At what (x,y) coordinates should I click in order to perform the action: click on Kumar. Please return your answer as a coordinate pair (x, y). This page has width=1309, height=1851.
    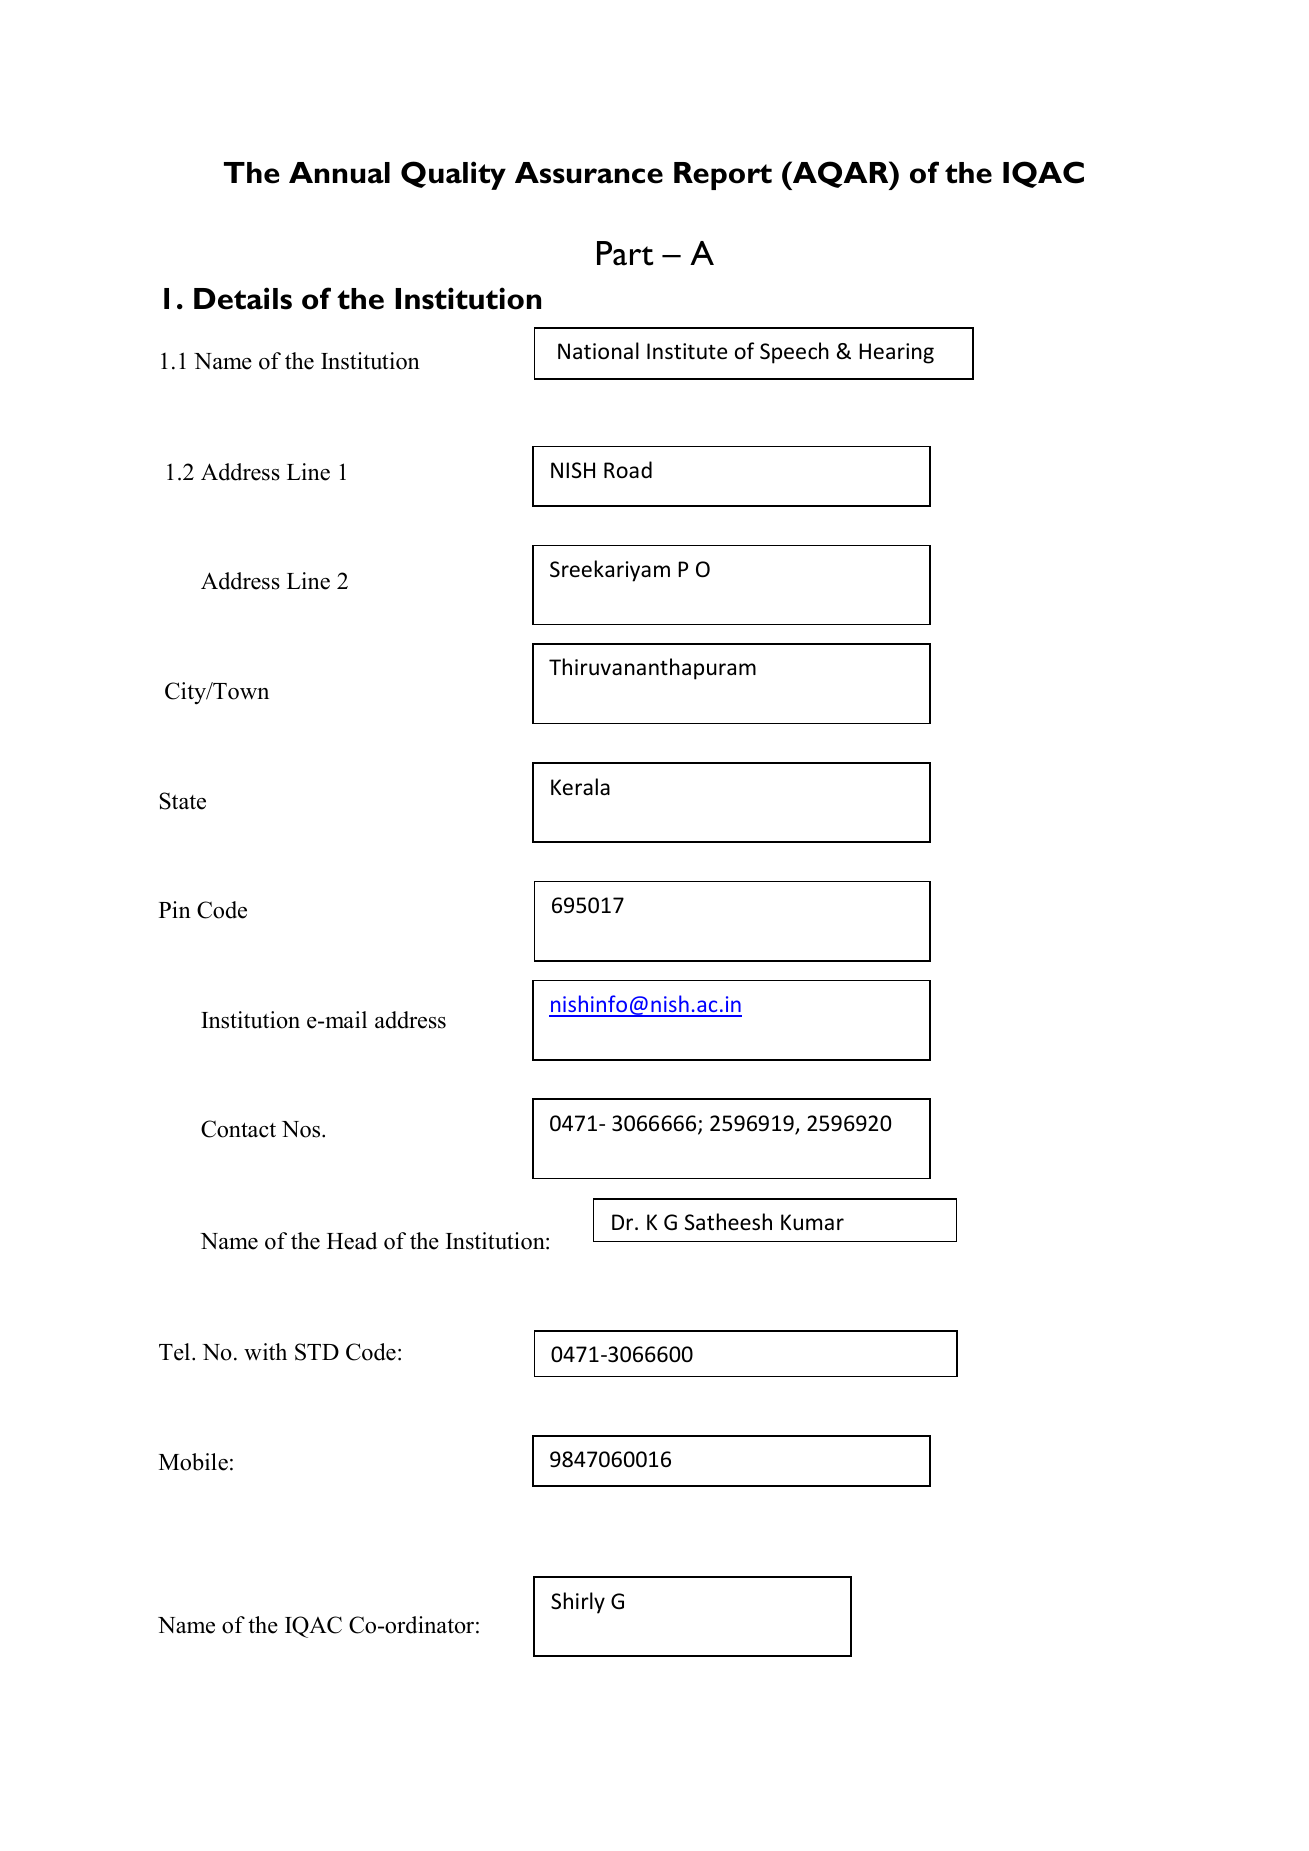
    Looking at the image, I should click on (812, 1222).
